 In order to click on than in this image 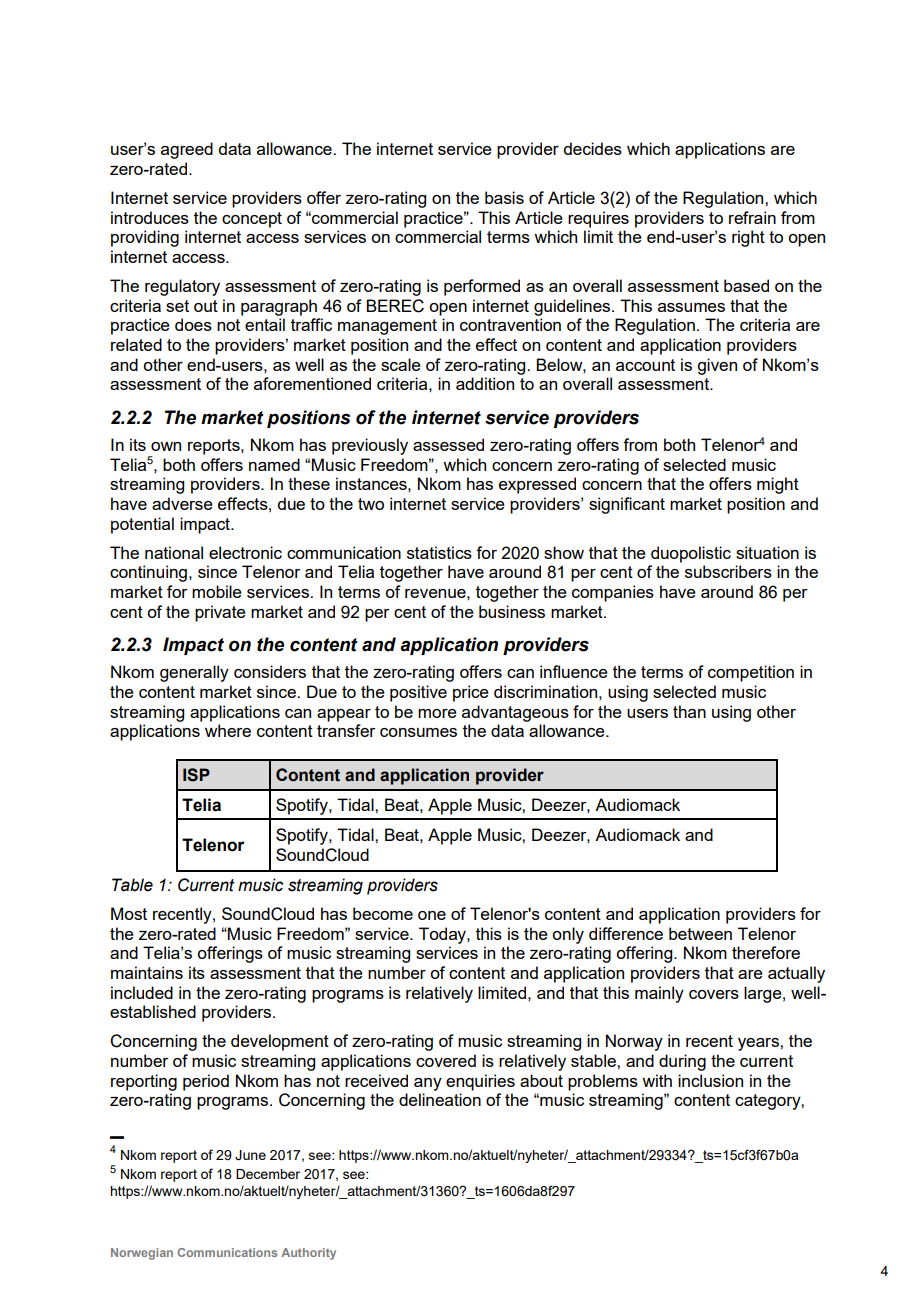, I will do `click(689, 711)`.
